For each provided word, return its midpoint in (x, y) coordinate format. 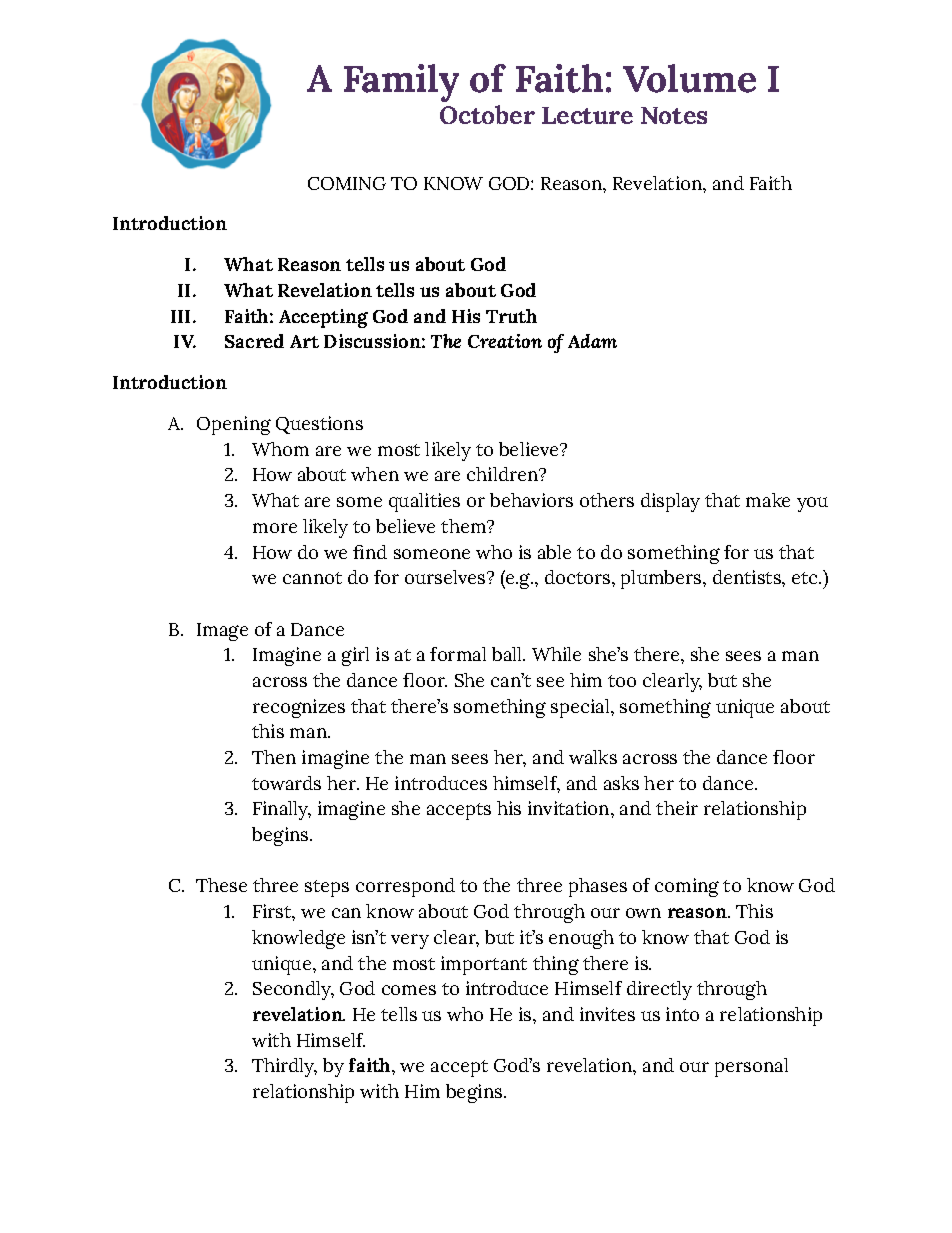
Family (401, 83)
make (768, 500)
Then (274, 757)
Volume (689, 78)
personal (751, 1067)
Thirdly (284, 1067)
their (677, 808)
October (487, 114)
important (484, 965)
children (503, 474)
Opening (234, 425)
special (580, 708)
